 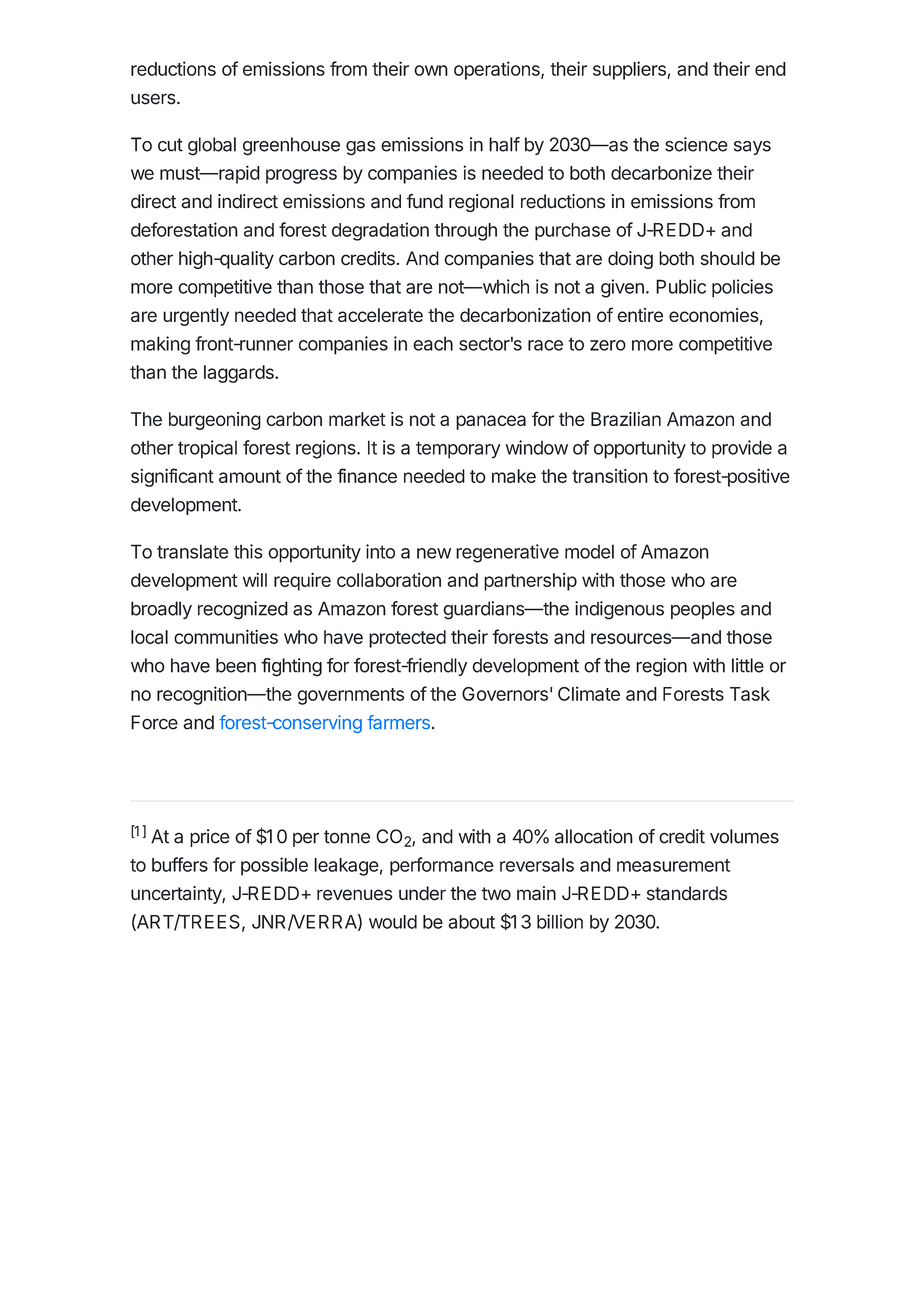 What do you see at coordinates (626, 419) in the document?
I see `Brazilian` at bounding box center [626, 419].
